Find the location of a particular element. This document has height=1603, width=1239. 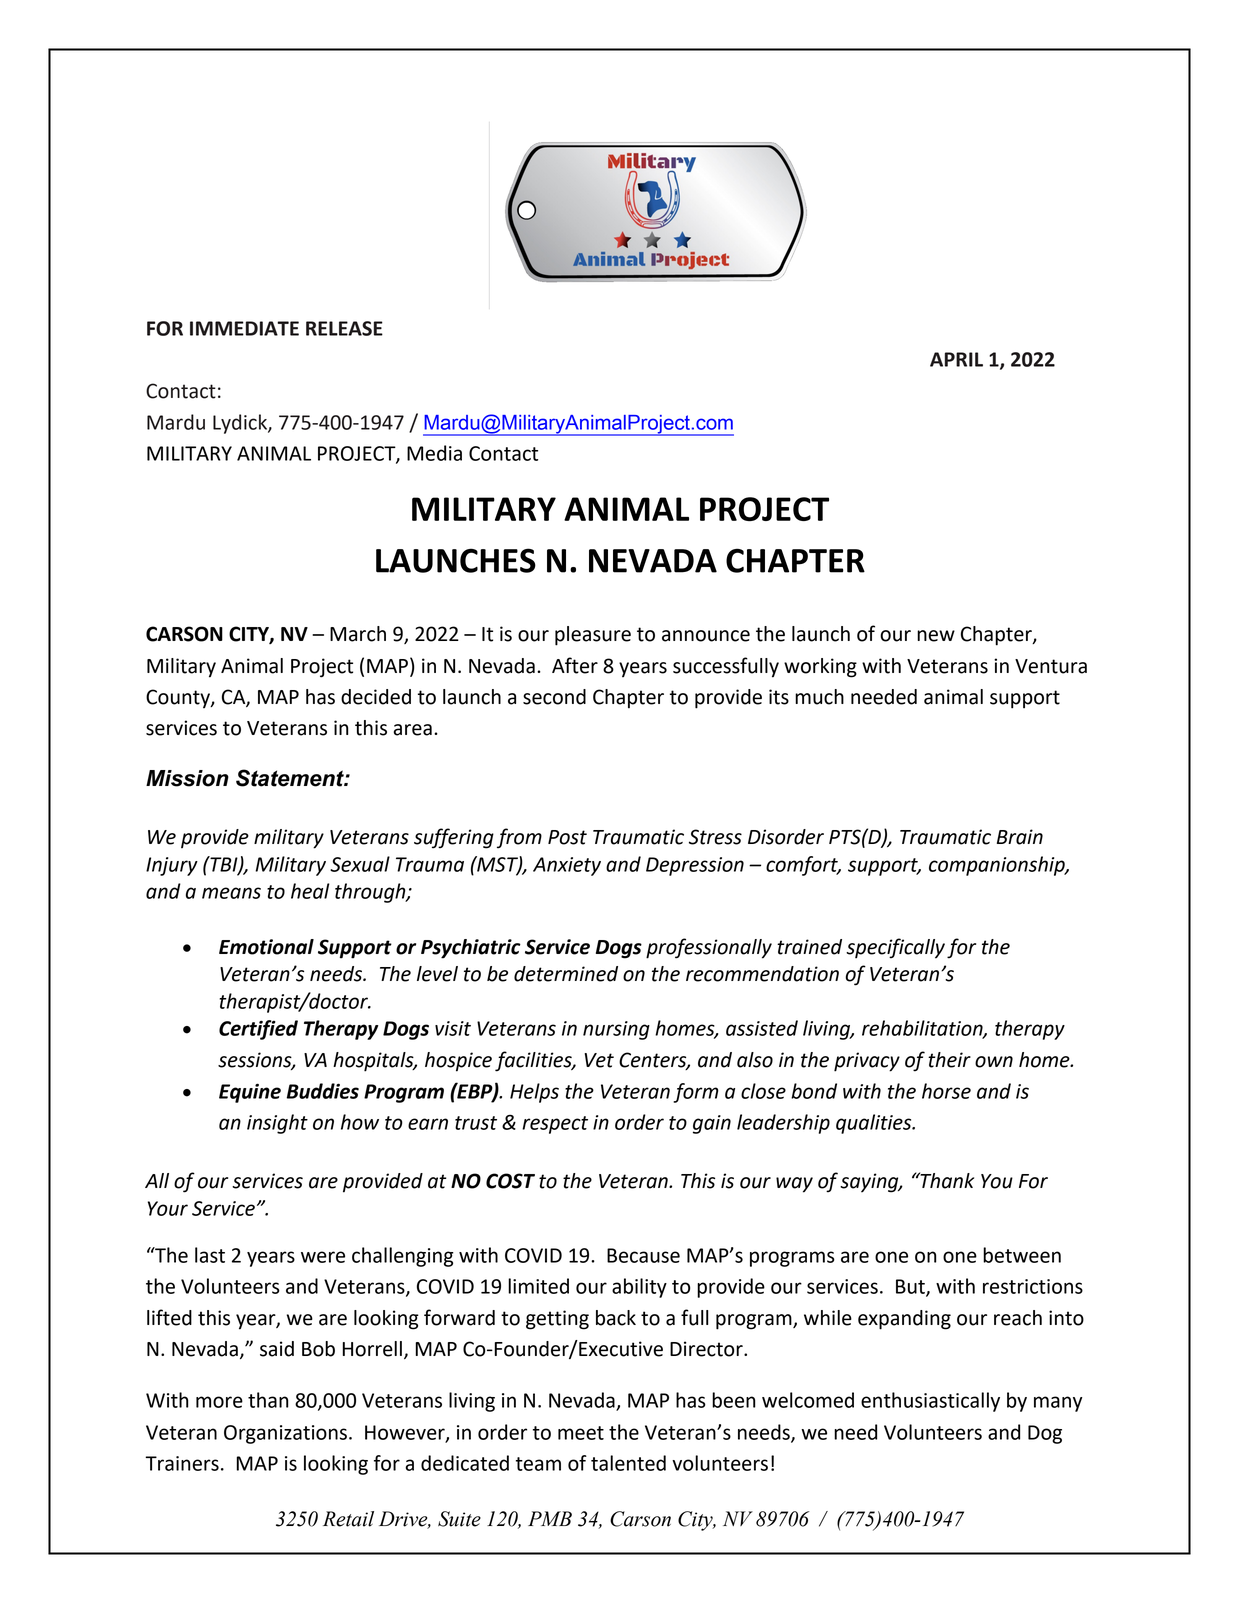

new is located at coordinates (936, 636).
